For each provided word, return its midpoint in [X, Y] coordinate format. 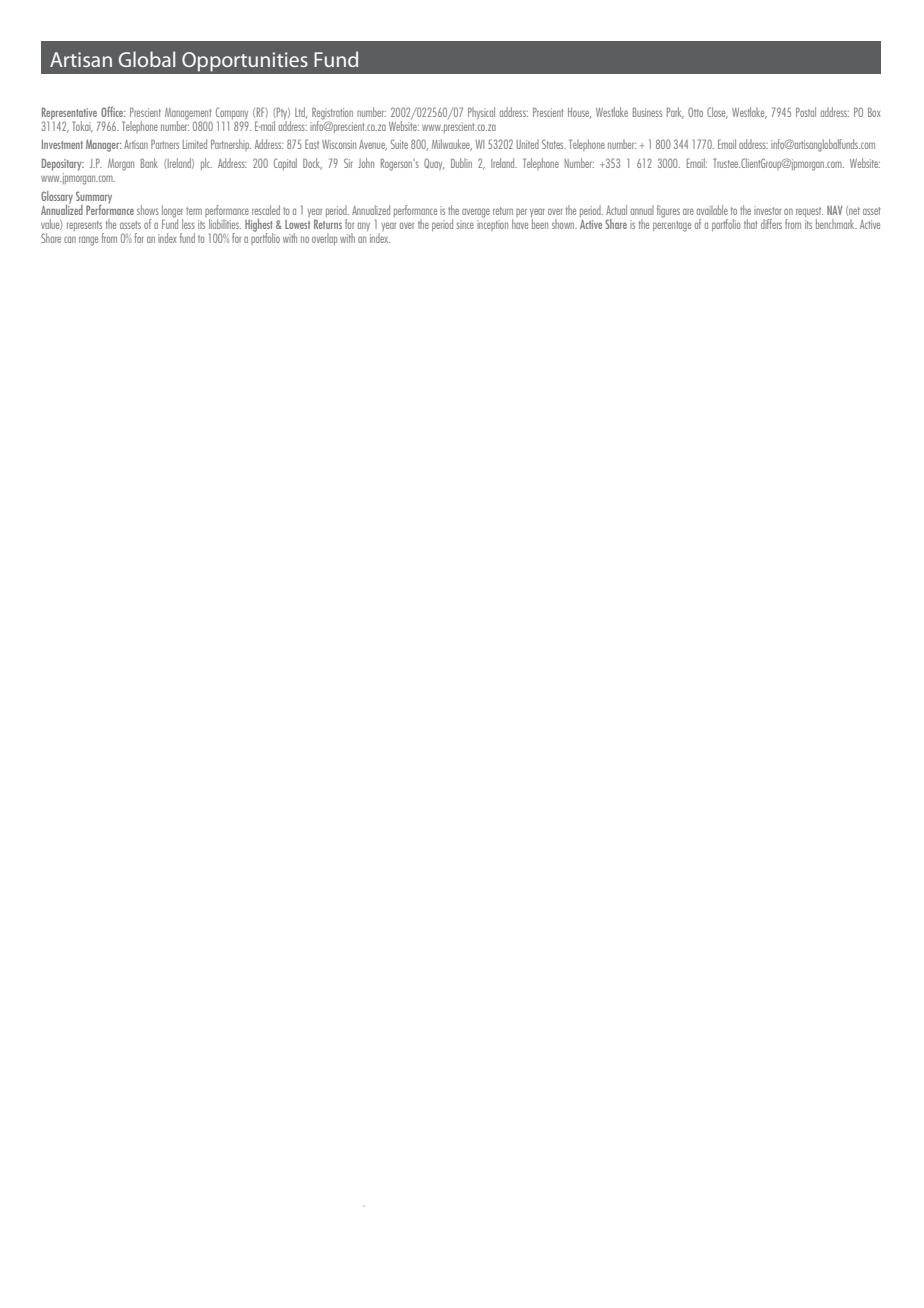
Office [113, 112]
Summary [94, 198]
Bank [149, 163]
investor [767, 210]
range [88, 241]
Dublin [461, 163]
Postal [806, 112]
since [465, 224]
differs [771, 224]
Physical [481, 113]
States [554, 144]
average [476, 213]
